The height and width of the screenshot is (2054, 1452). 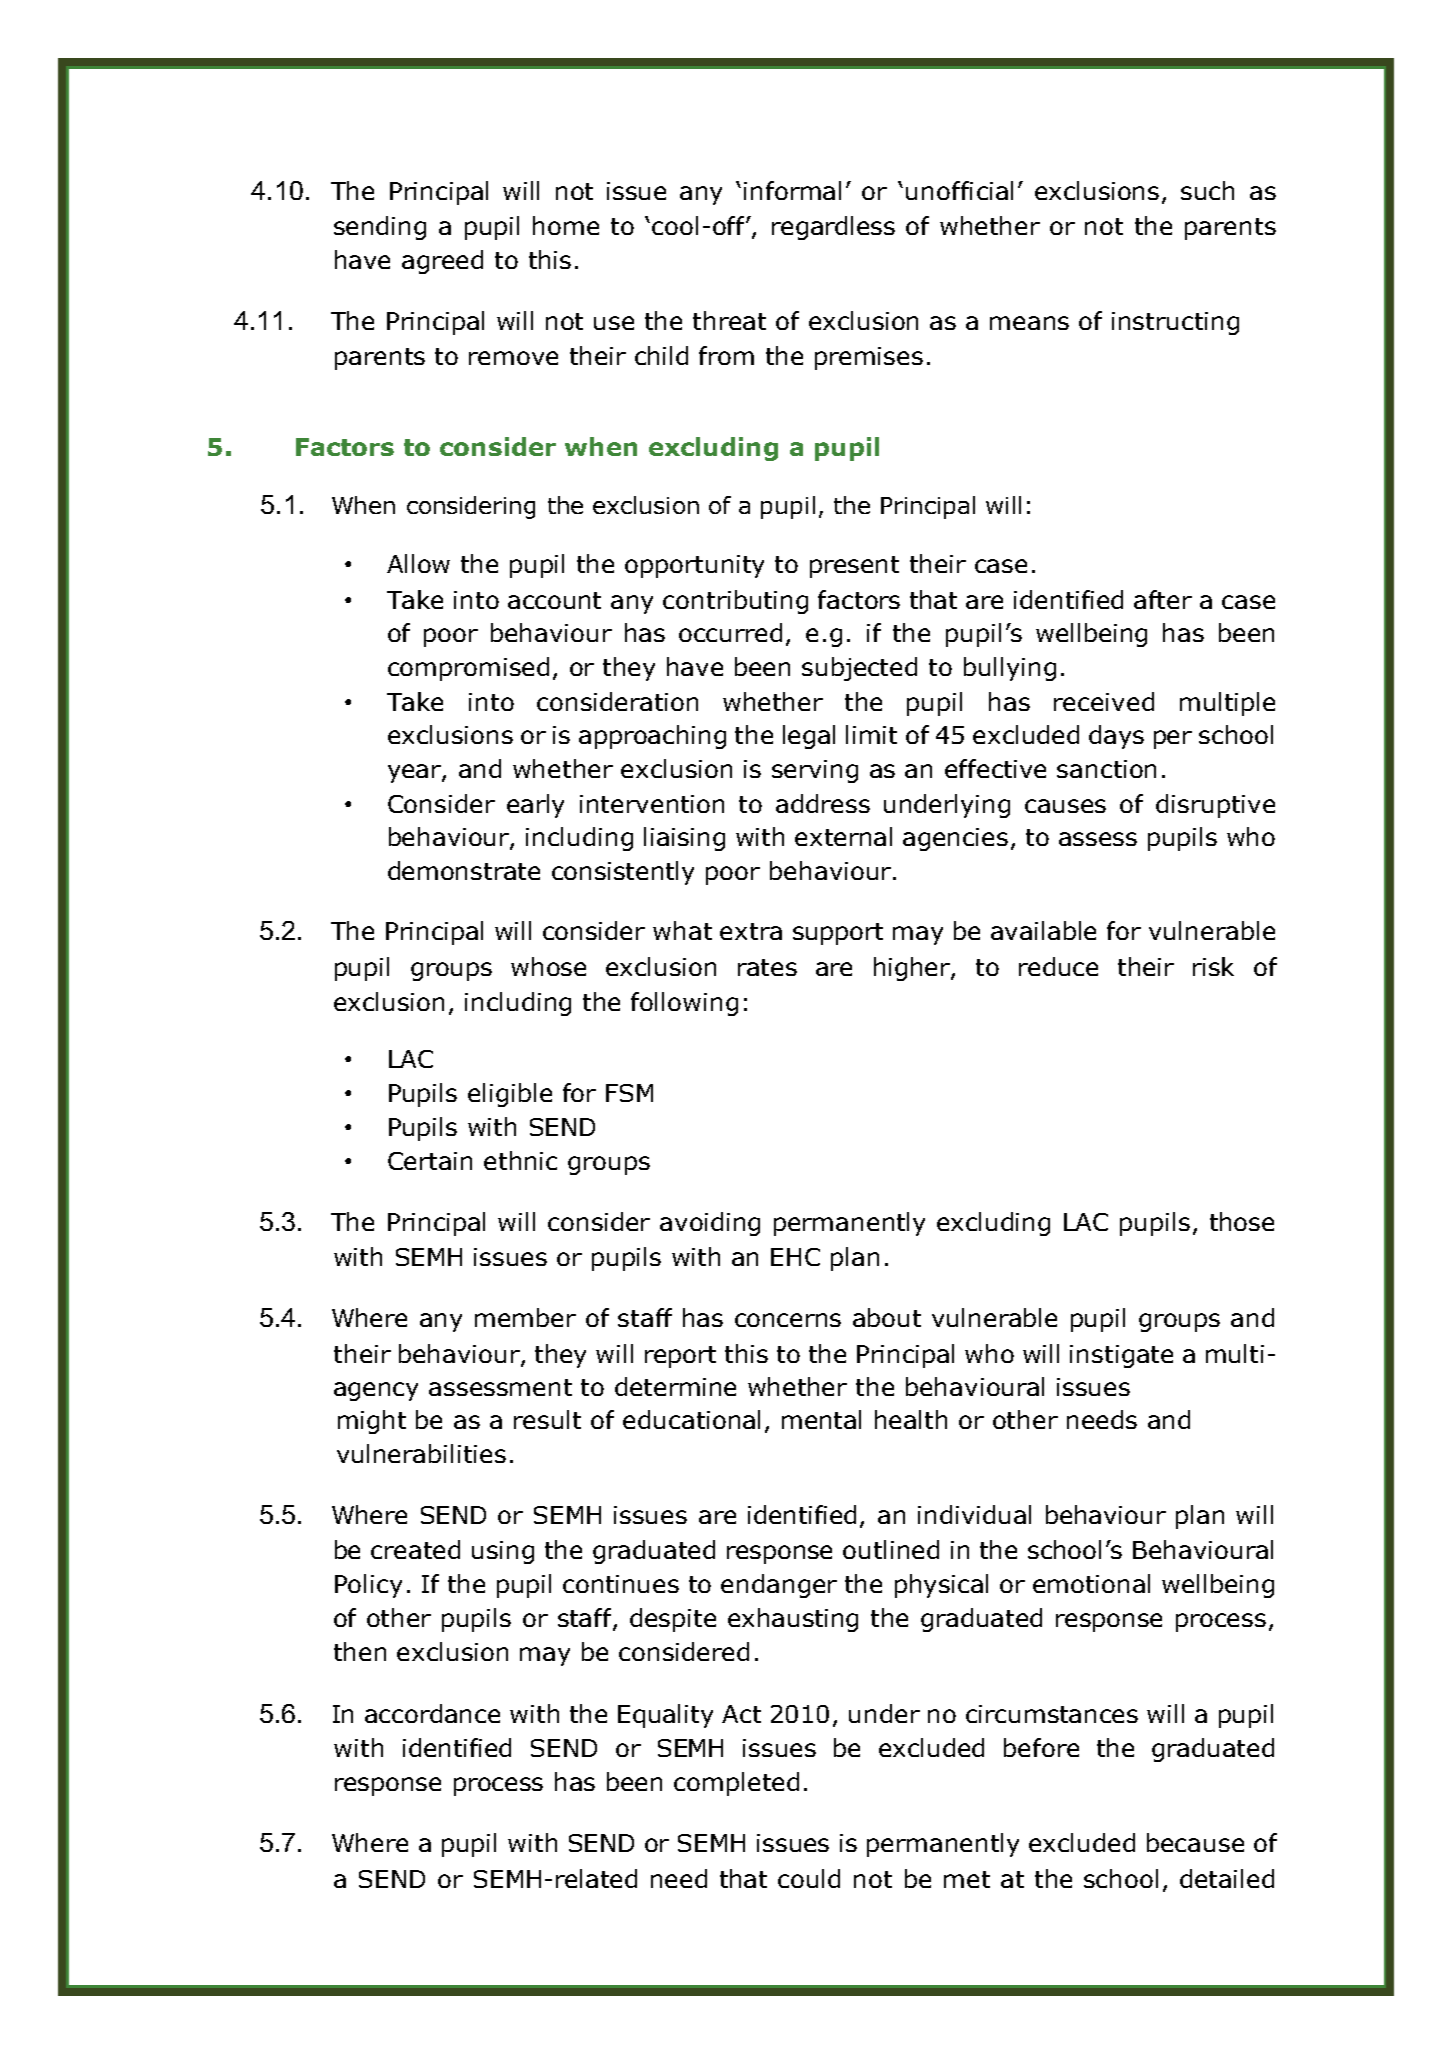 I want to click on could, so click(x=809, y=1878).
